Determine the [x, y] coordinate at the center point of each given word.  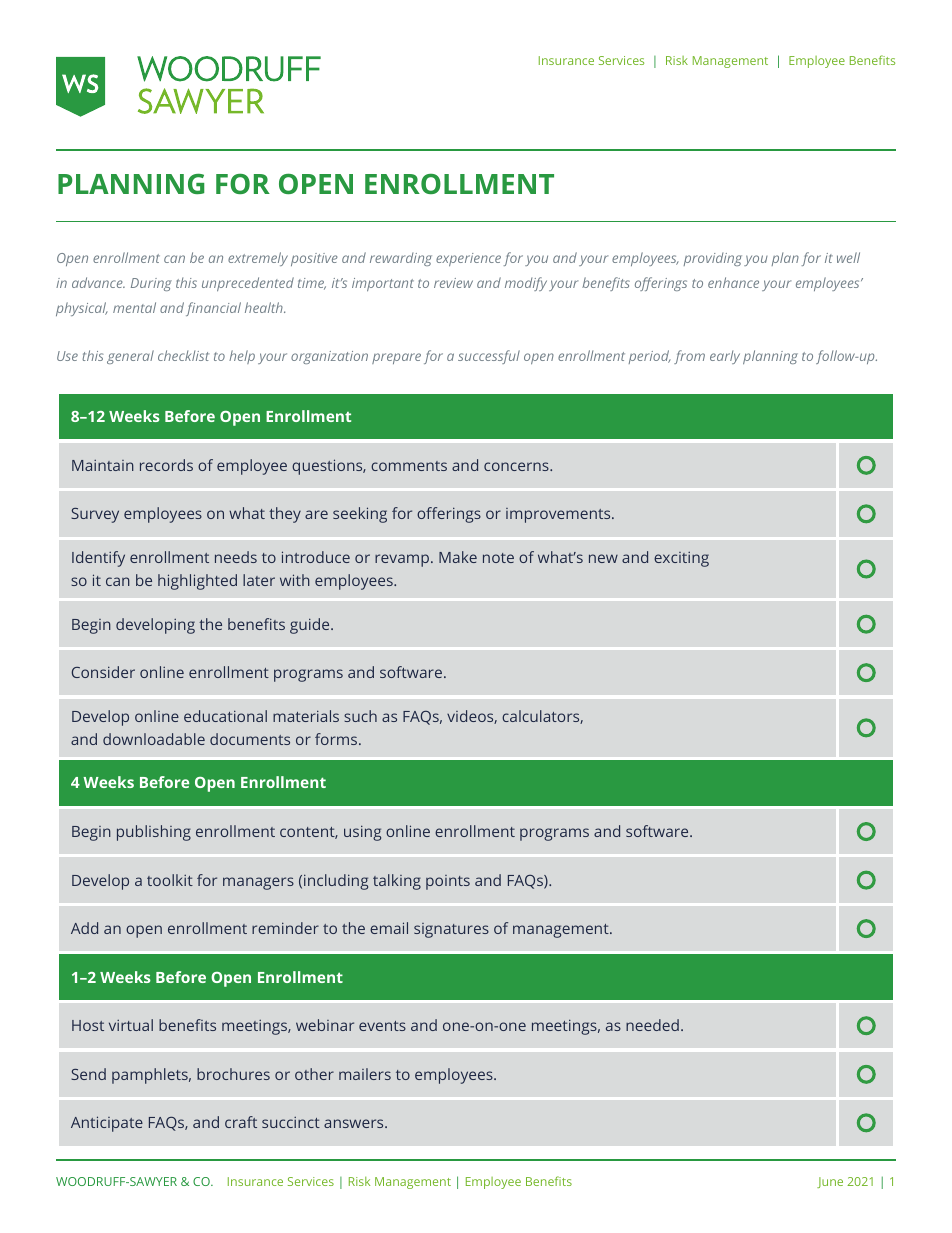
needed [652, 1025]
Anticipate [107, 1124]
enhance [733, 282]
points [448, 882]
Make [458, 557]
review [453, 283]
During [151, 284]
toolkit [170, 880]
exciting [681, 559]
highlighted [197, 582]
